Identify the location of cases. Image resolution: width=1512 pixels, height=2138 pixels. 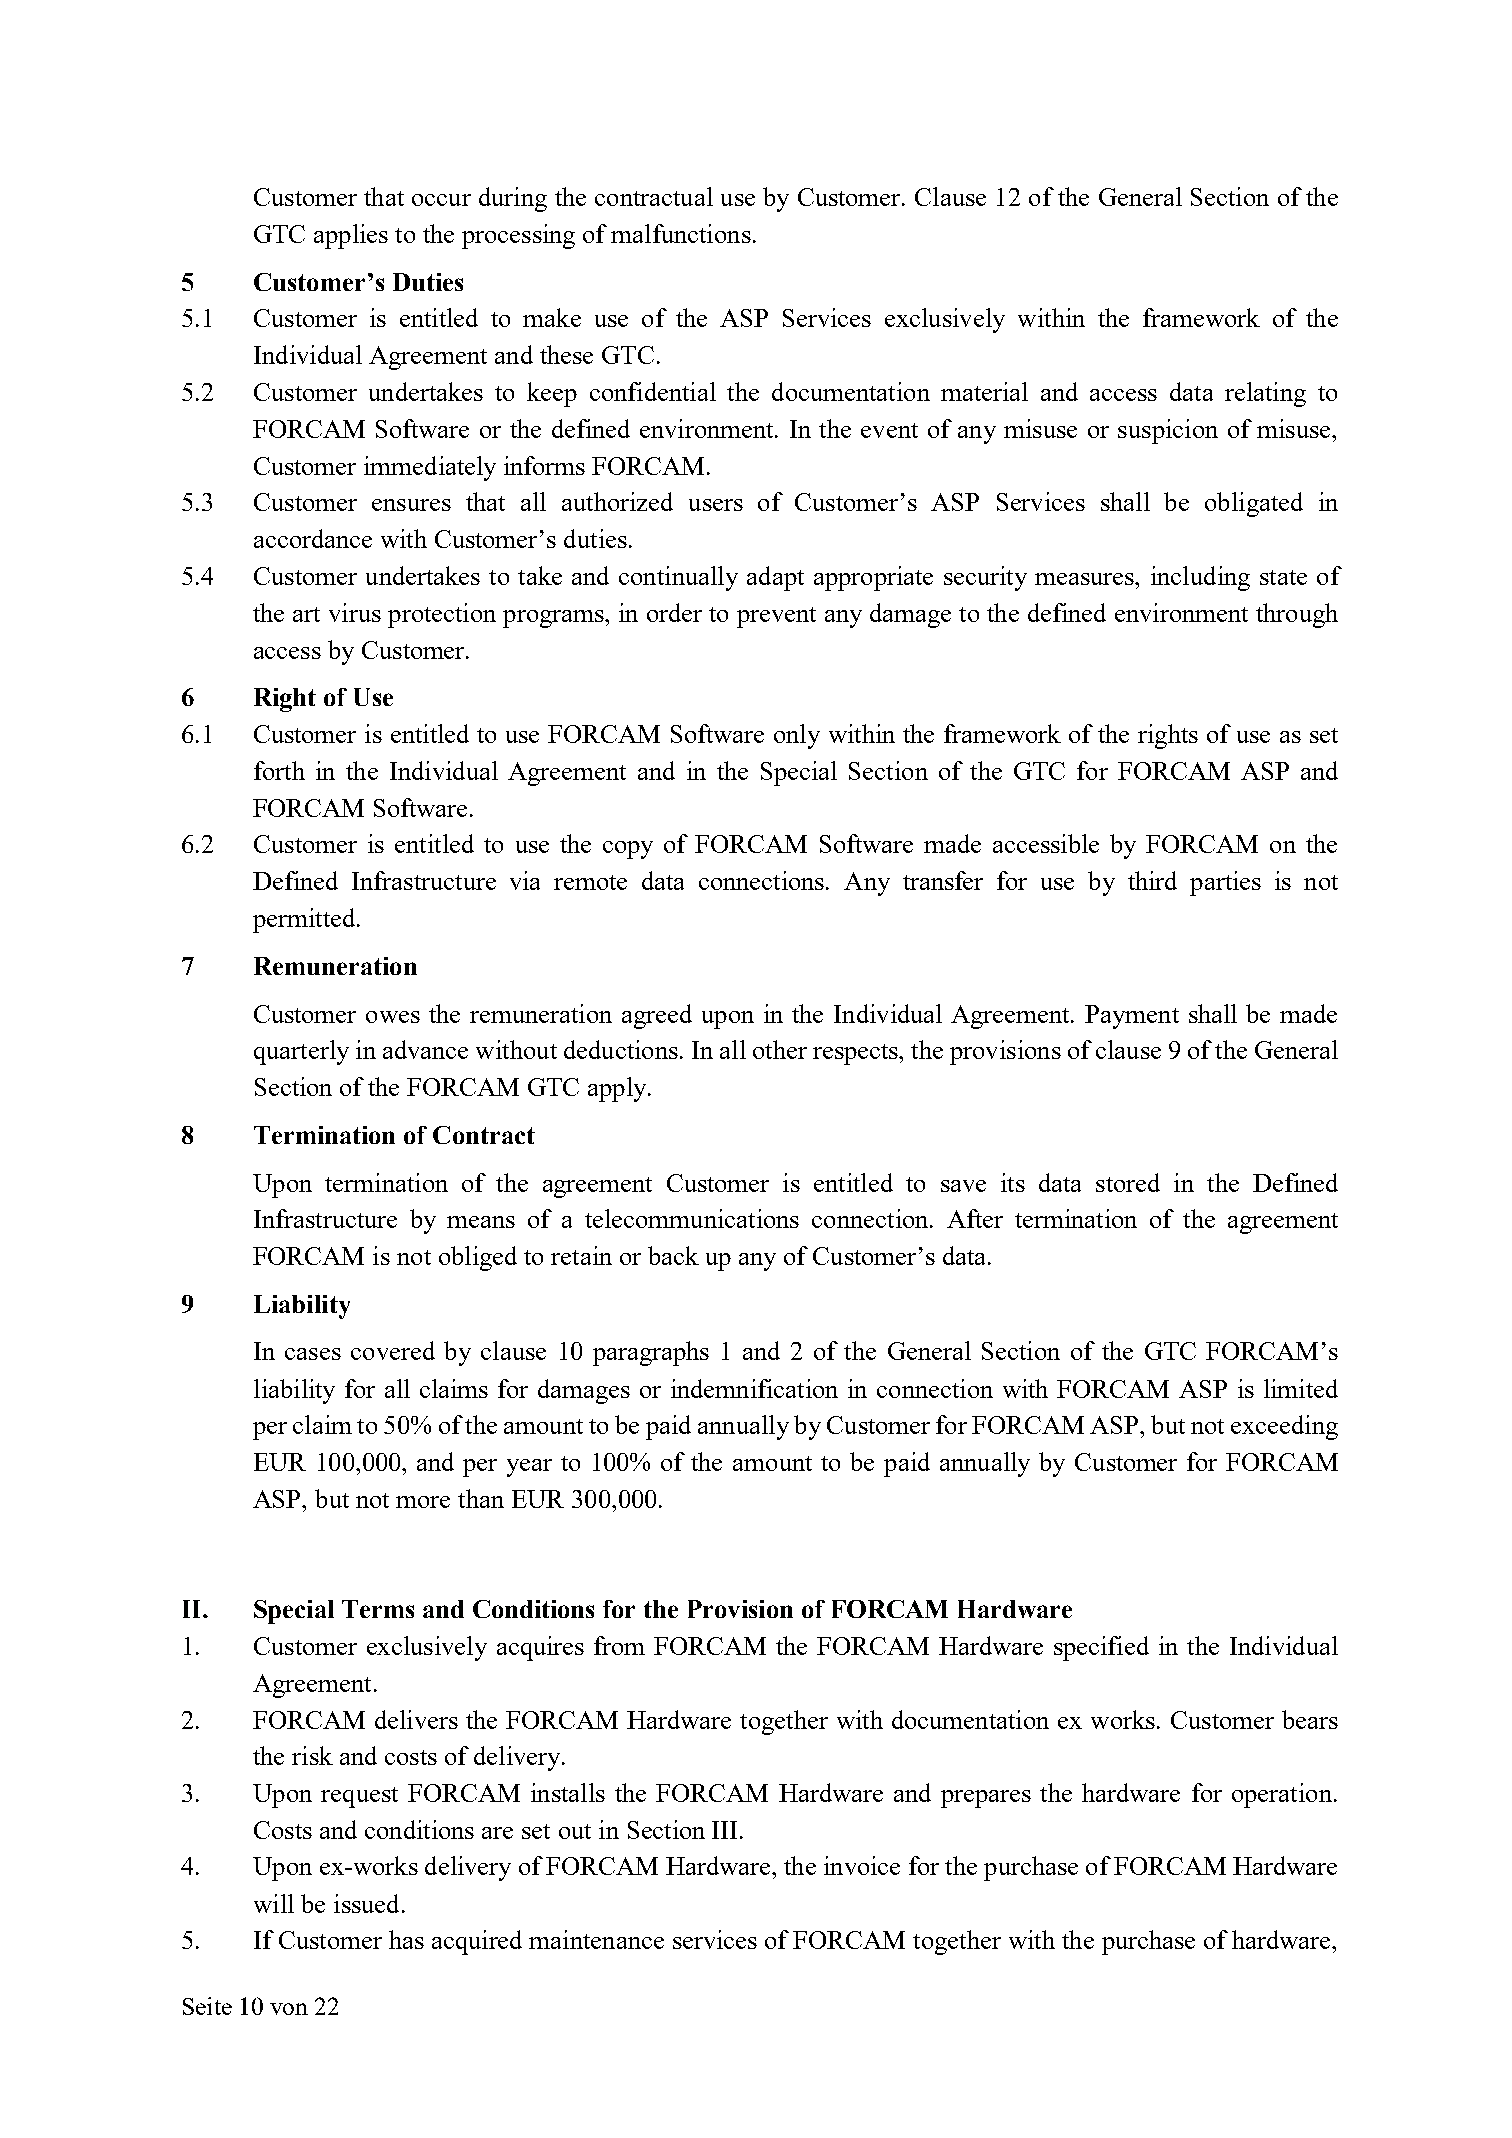
(313, 1354).
